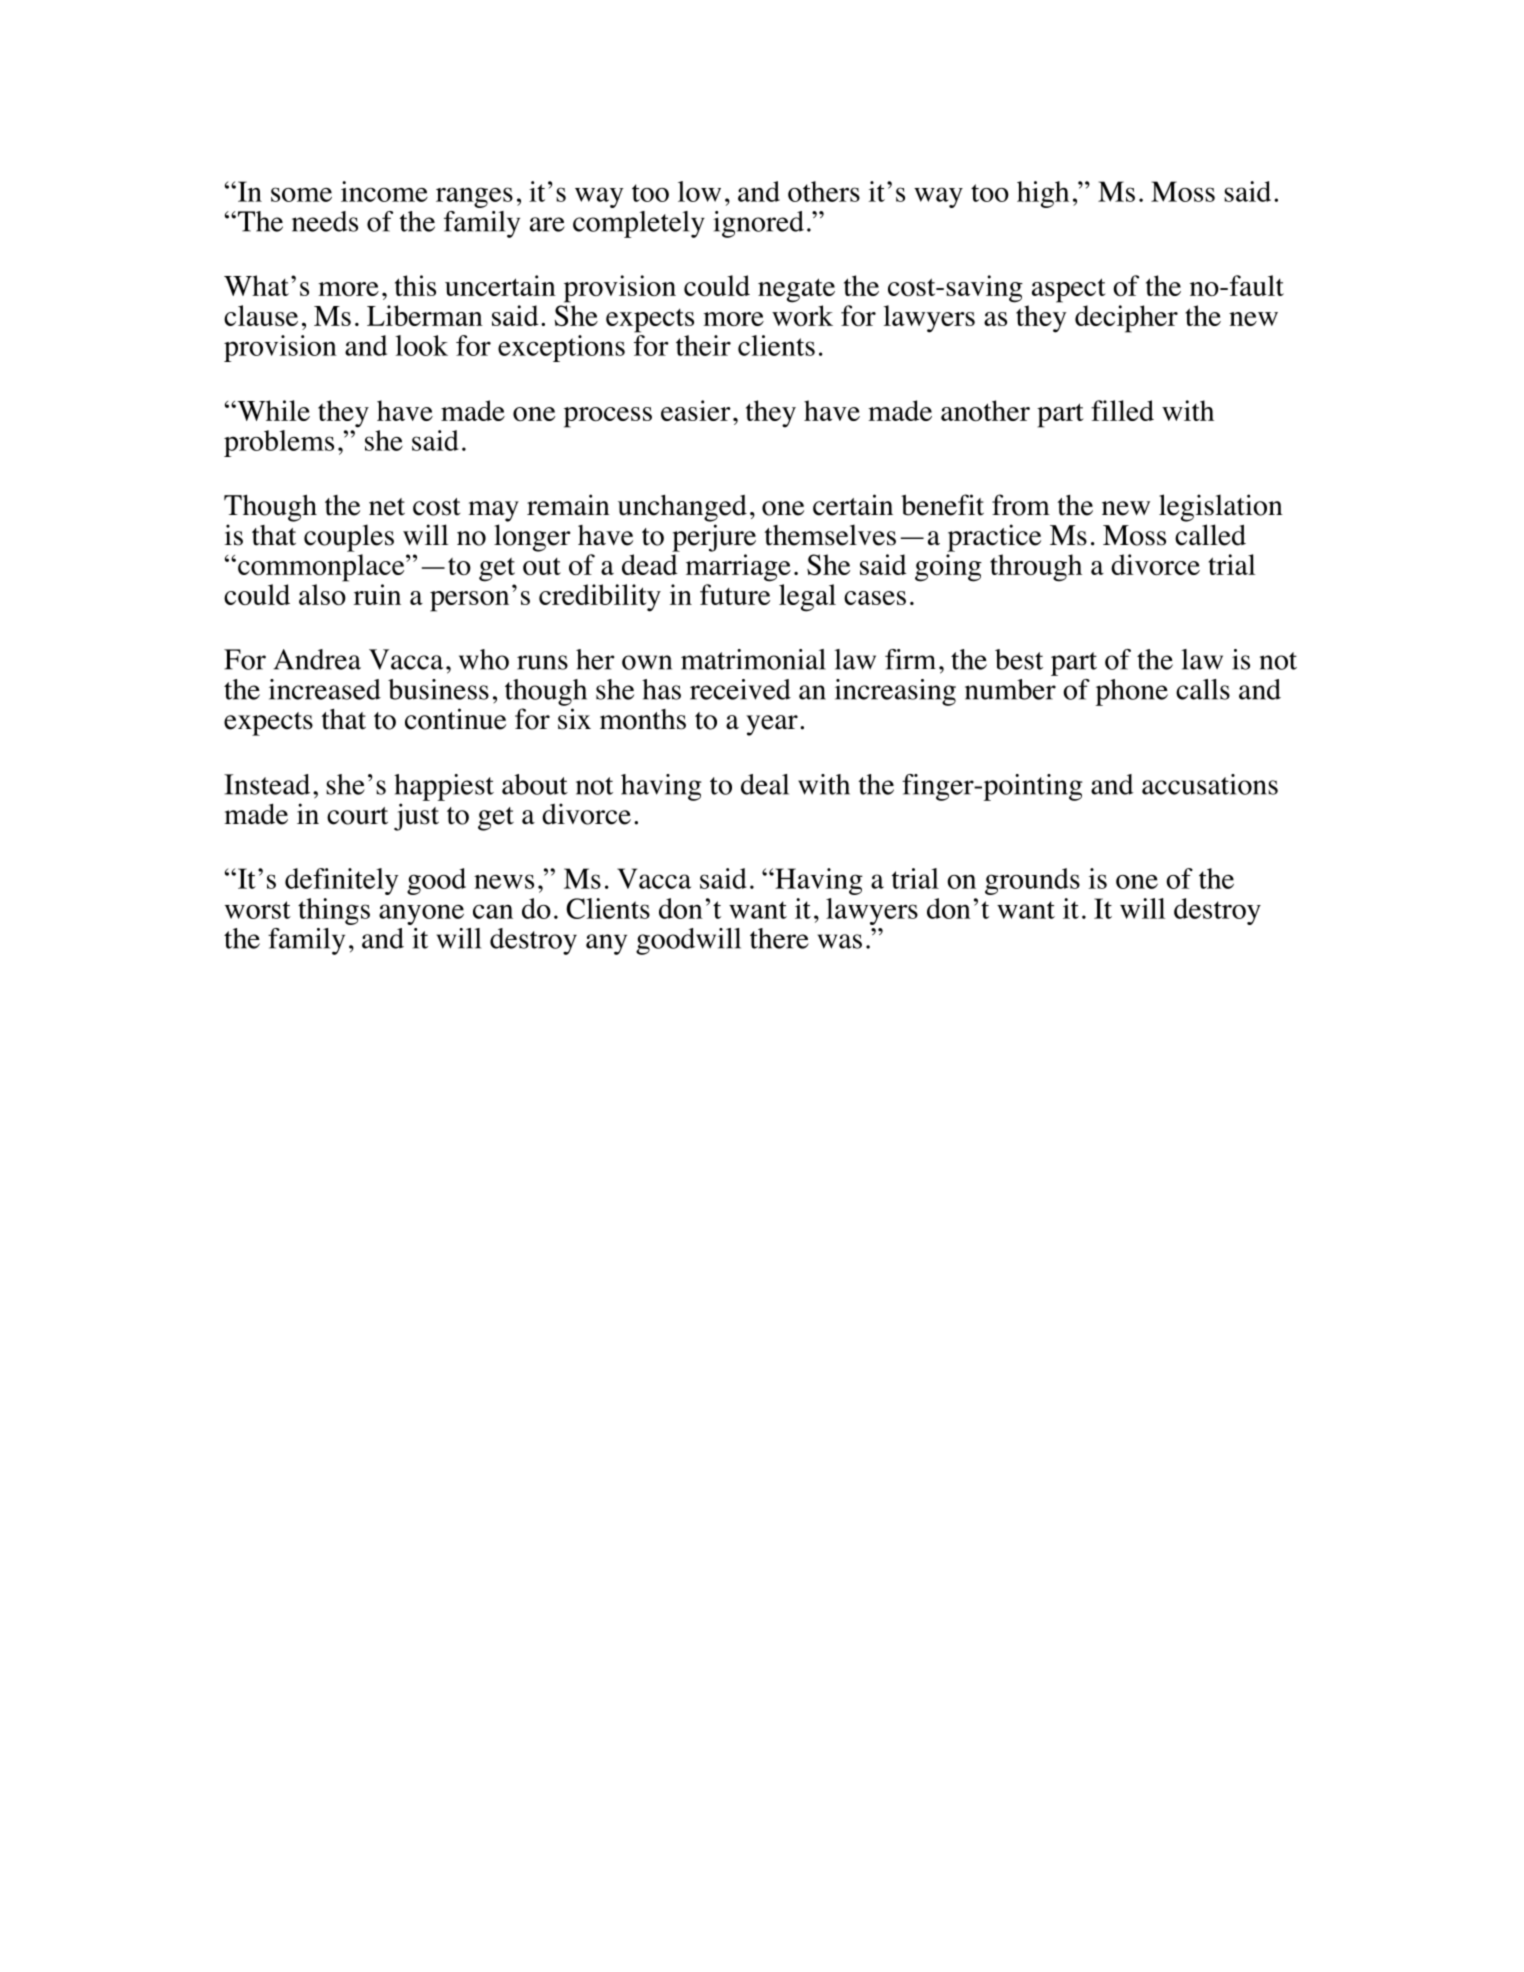 Image resolution: width=1524 pixels, height=1972 pixels. What do you see at coordinates (1132, 692) in the document?
I see `phone` at bounding box center [1132, 692].
